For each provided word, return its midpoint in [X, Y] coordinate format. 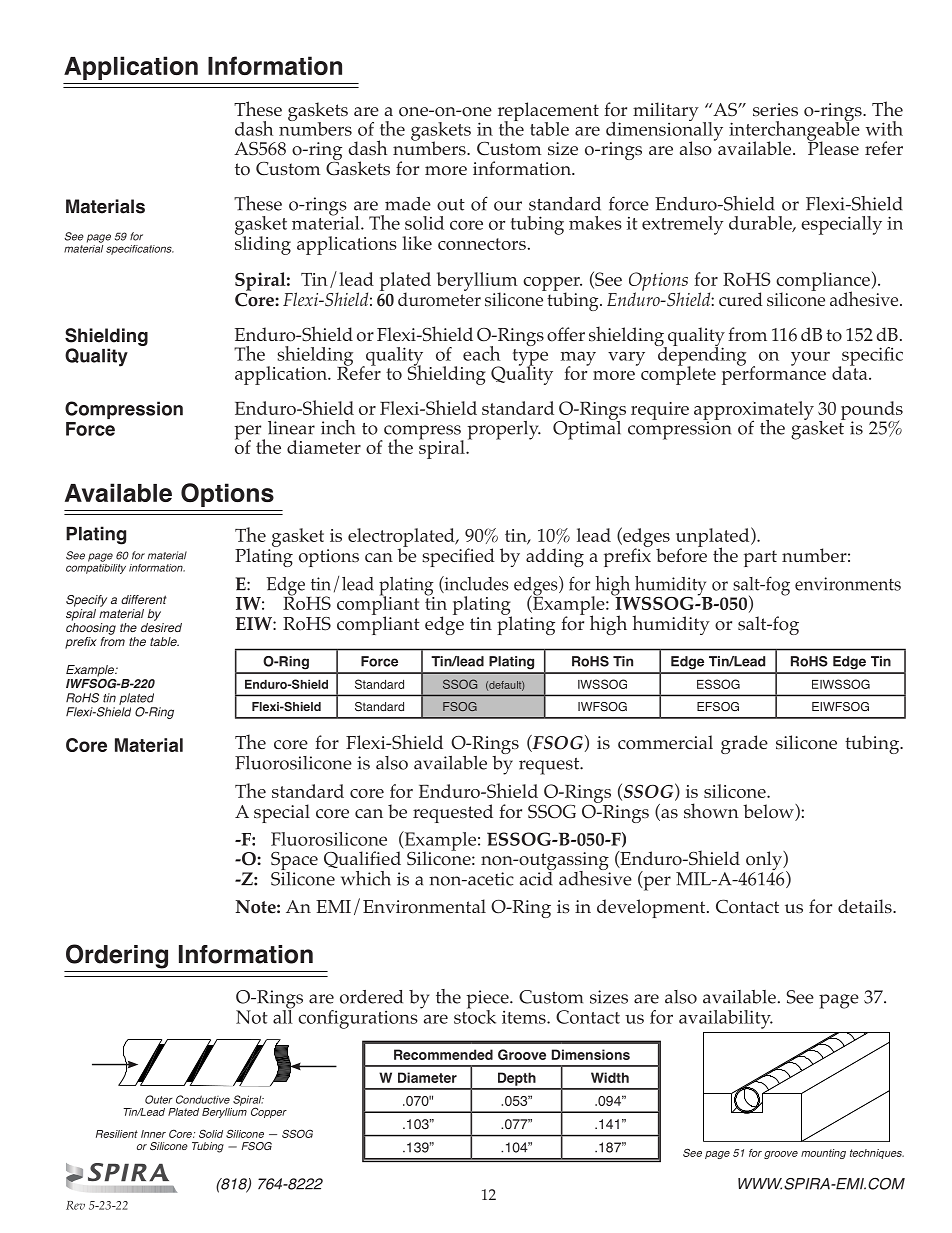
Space [294, 862]
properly [504, 430]
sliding [263, 244]
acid [537, 877]
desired [161, 627]
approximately [754, 411]
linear [291, 428]
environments [848, 584]
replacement [548, 113]
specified [458, 557]
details [866, 906]
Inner [153, 1134]
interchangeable [794, 130]
